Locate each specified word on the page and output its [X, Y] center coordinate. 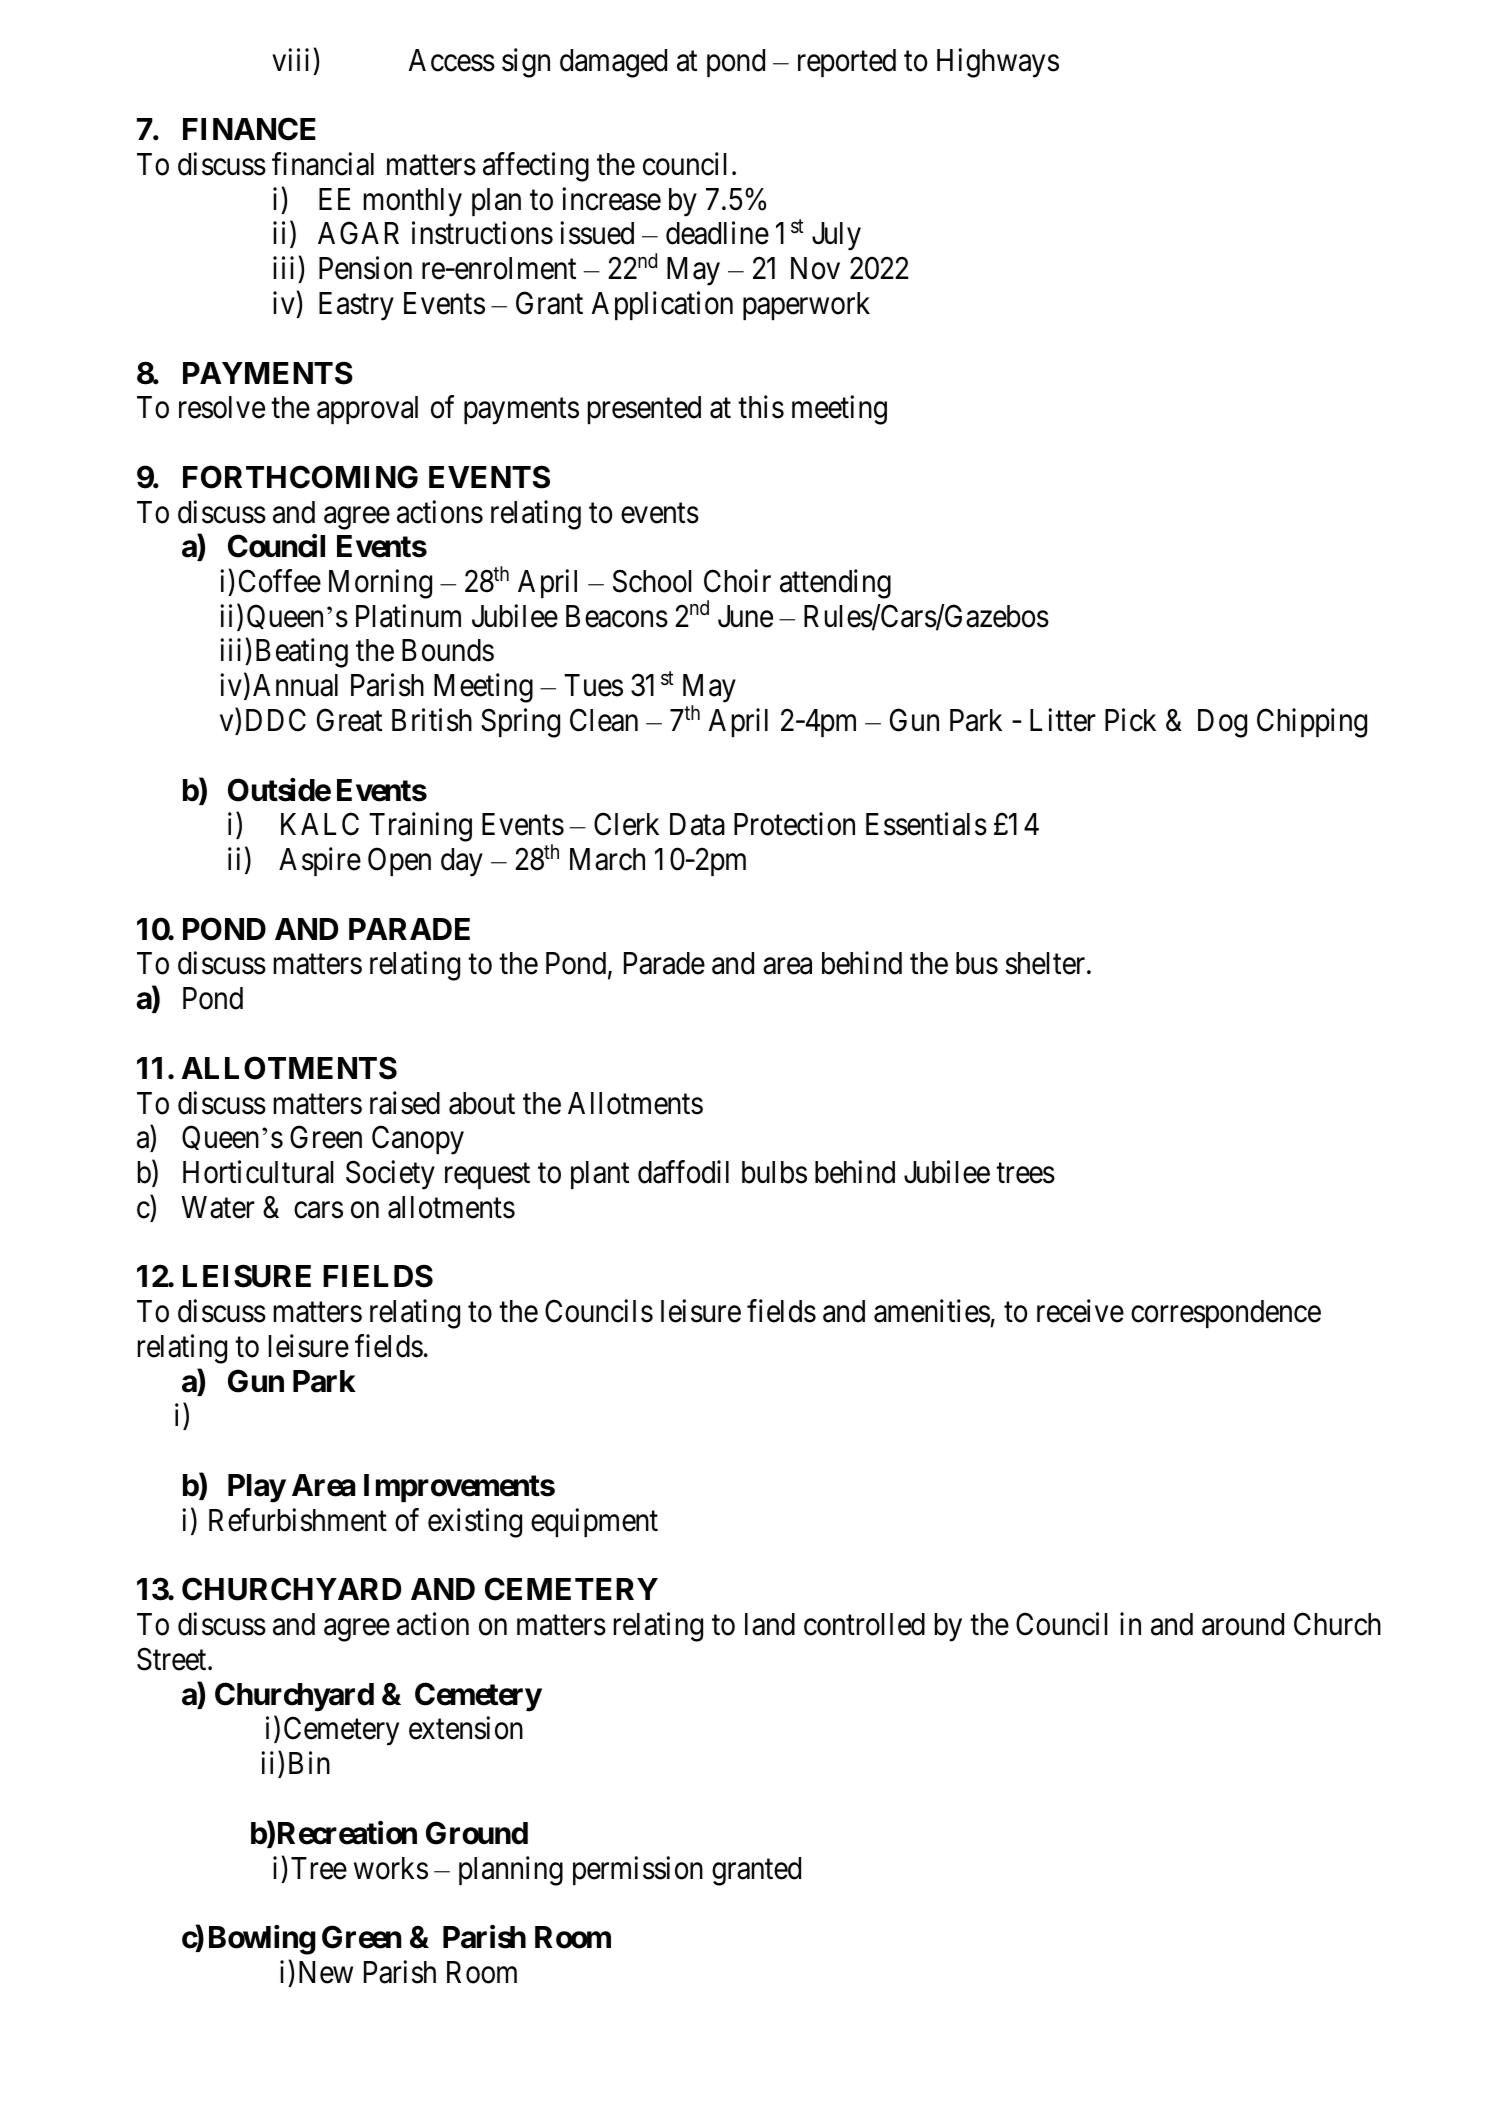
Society [390, 1175]
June [745, 616]
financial [323, 164]
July [836, 236]
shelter [1047, 963]
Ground [477, 1833]
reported [847, 63]
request [487, 1176]
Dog [1222, 723]
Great [349, 720]
